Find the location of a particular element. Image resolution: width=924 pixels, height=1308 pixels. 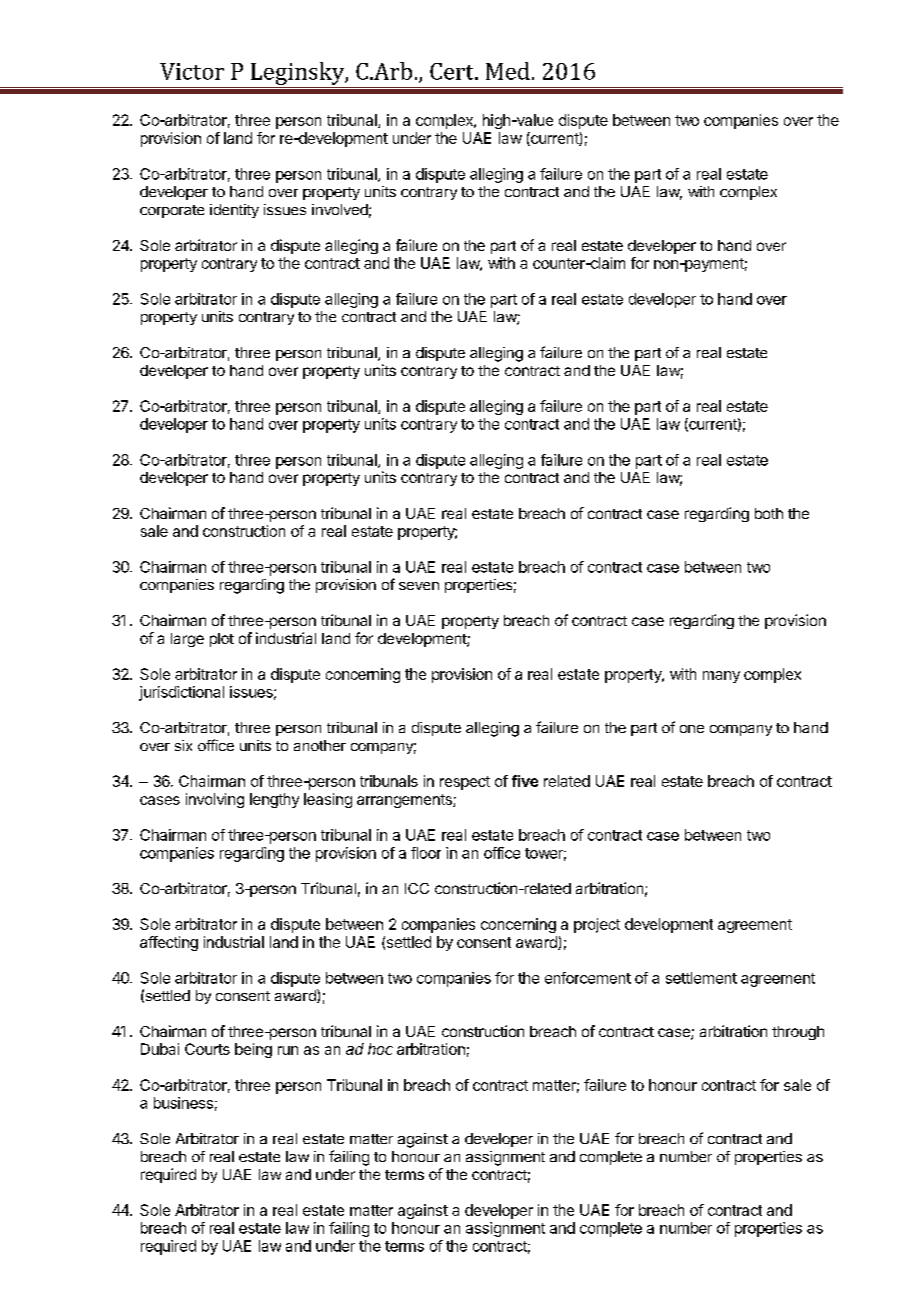

plot is located at coordinates (222, 640).
